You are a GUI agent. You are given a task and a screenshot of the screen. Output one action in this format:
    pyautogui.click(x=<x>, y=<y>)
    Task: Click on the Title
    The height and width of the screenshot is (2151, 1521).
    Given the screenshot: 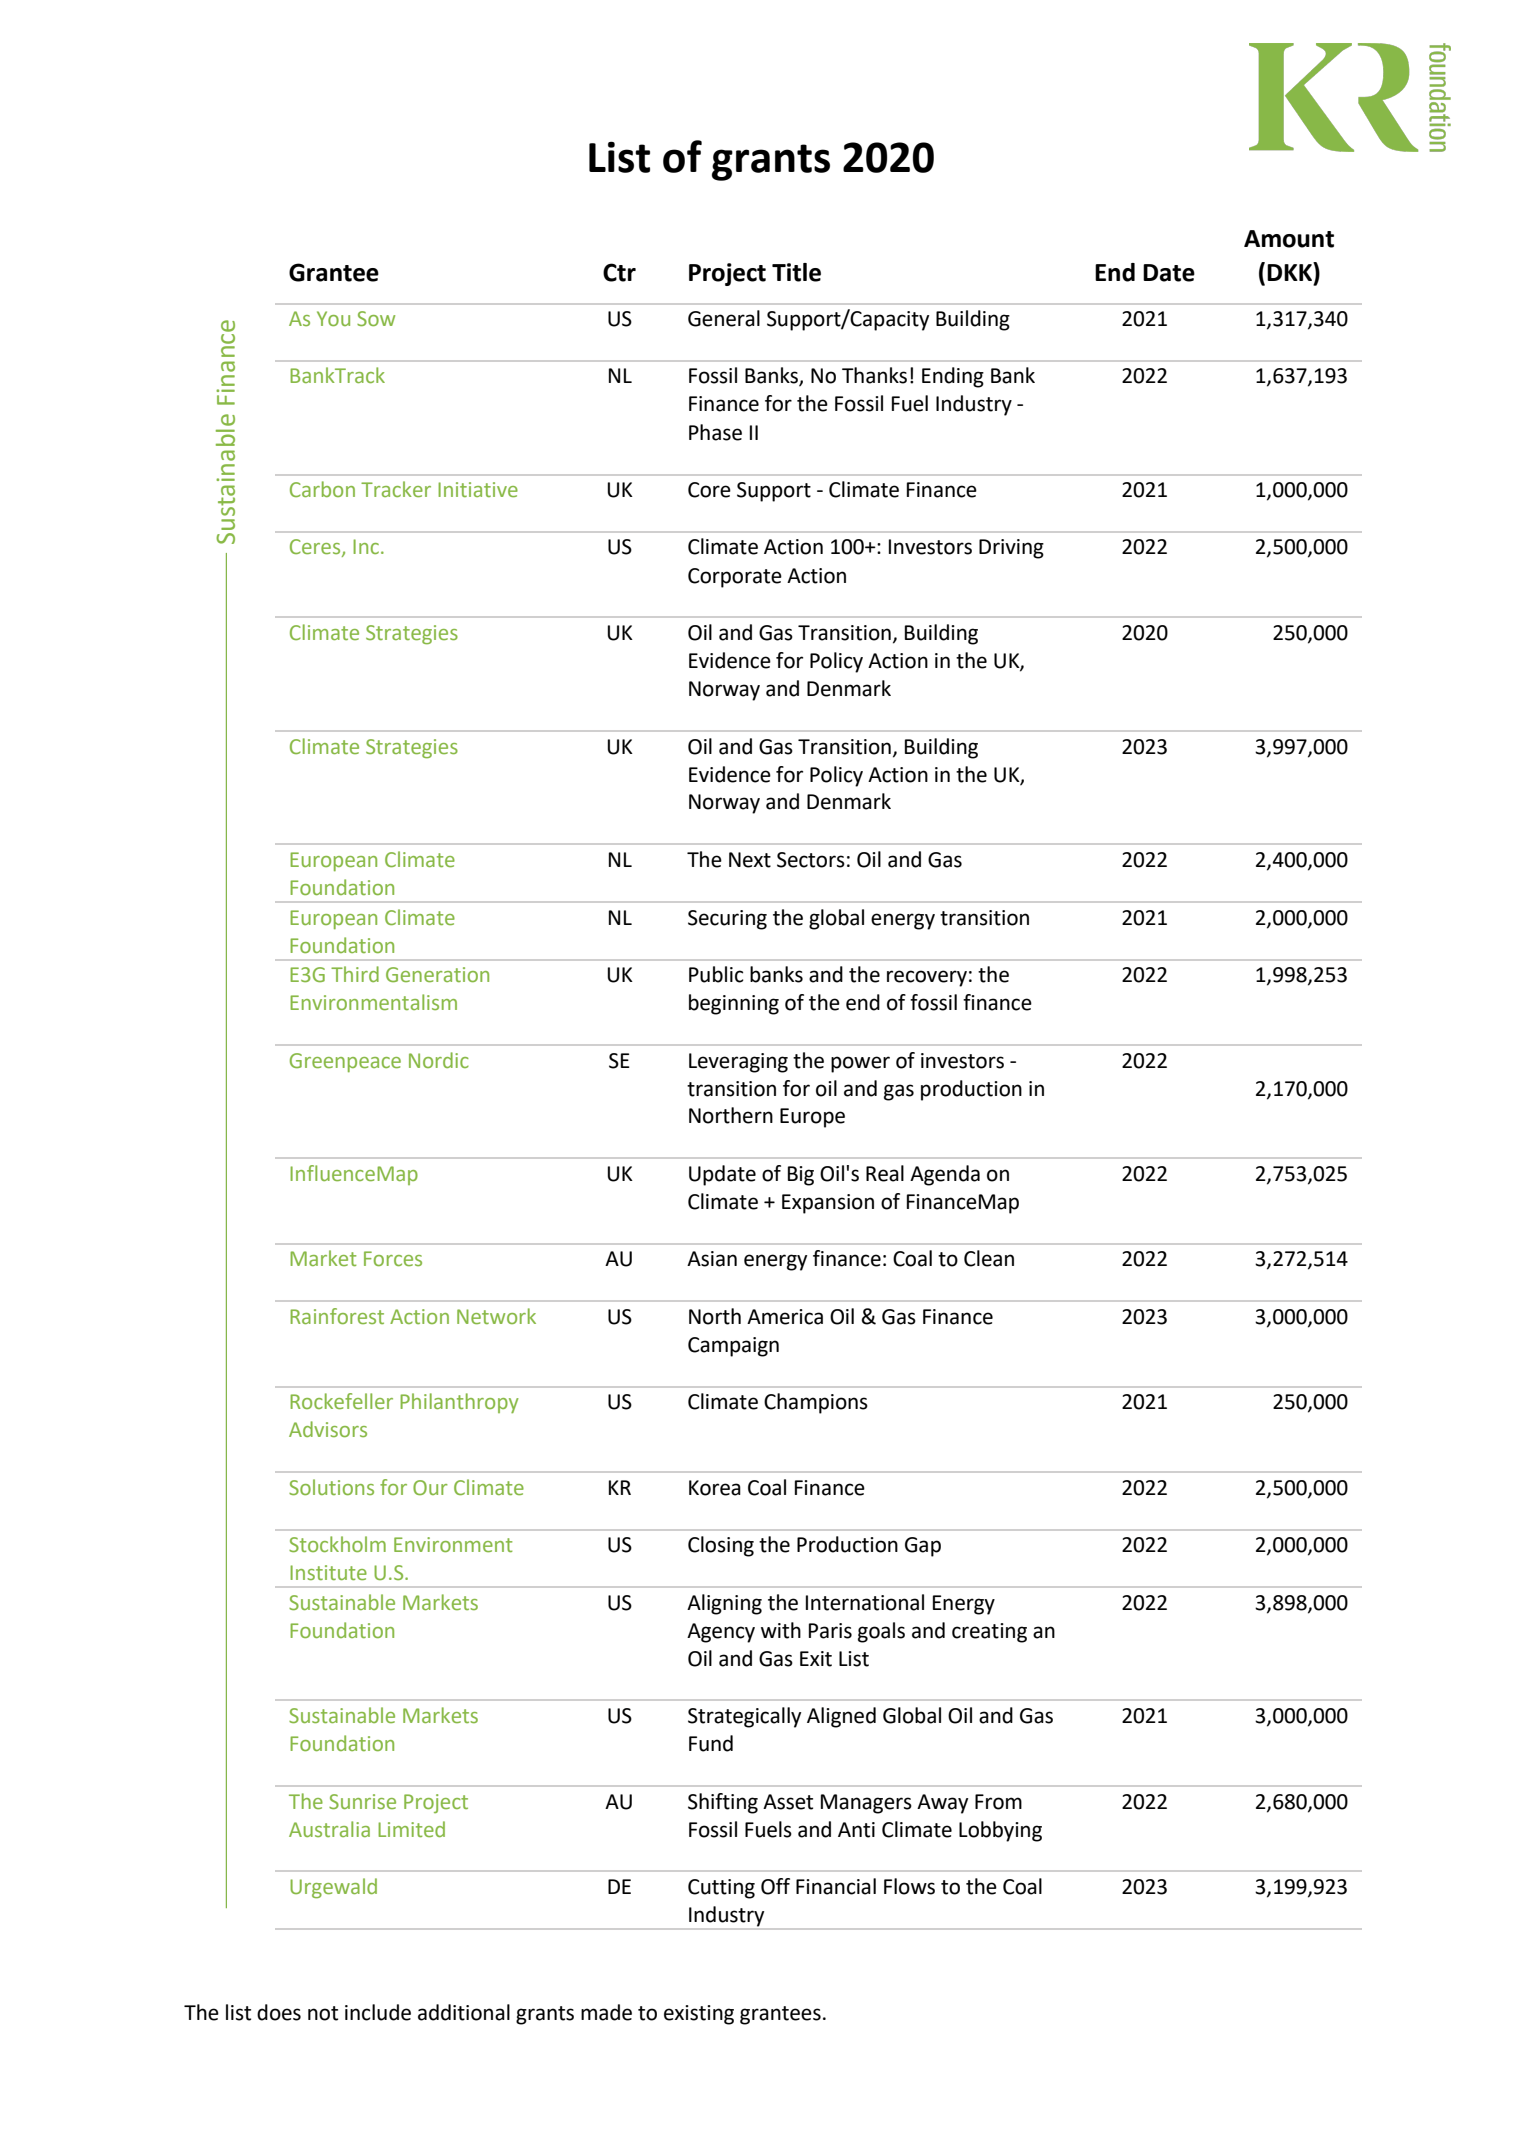 What is the action you would take?
    pyautogui.click(x=796, y=272)
